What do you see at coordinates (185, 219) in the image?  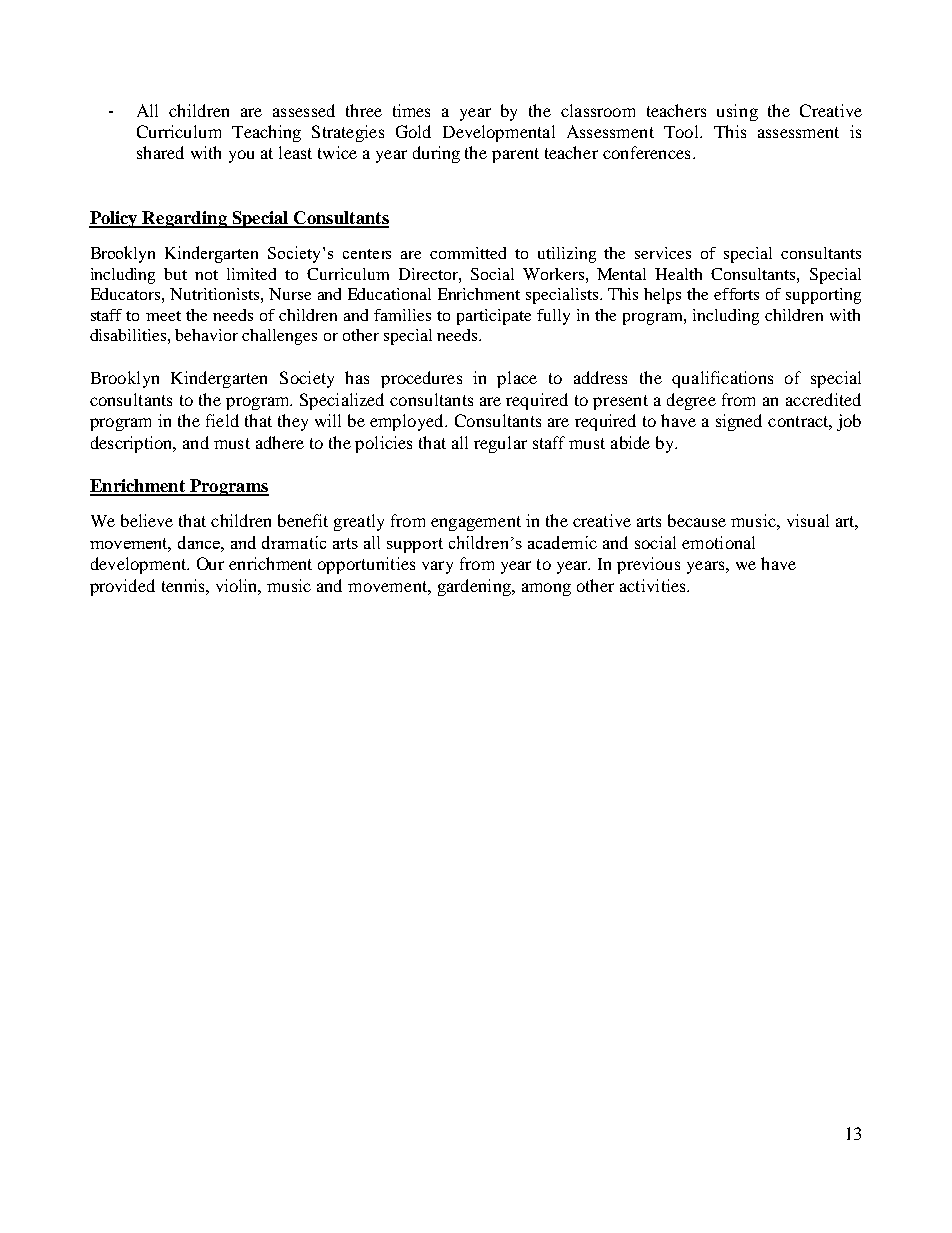 I see `Regarding` at bounding box center [185, 219].
